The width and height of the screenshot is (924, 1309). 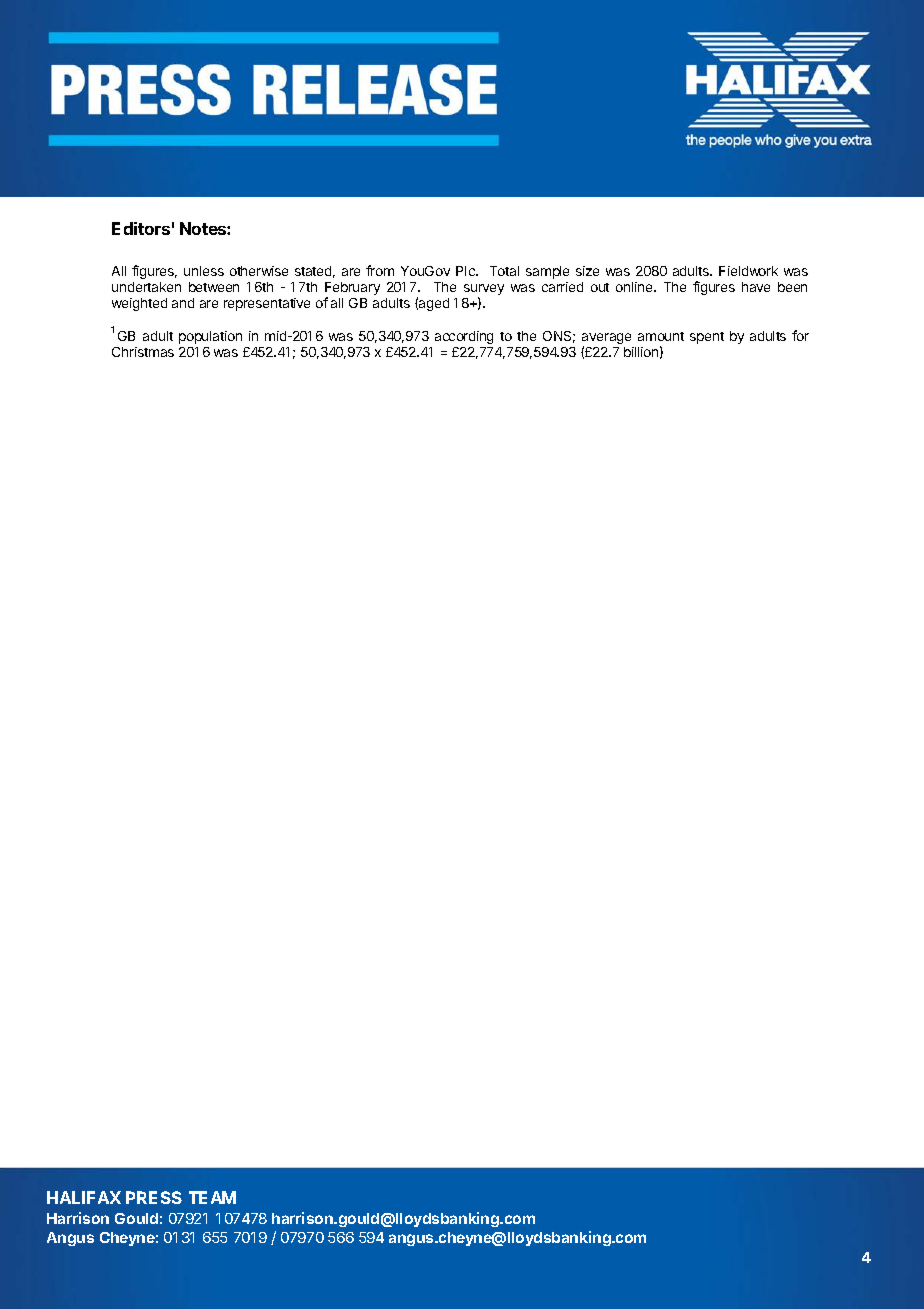 What do you see at coordinates (707, 338) in the screenshot?
I see `spent` at bounding box center [707, 338].
